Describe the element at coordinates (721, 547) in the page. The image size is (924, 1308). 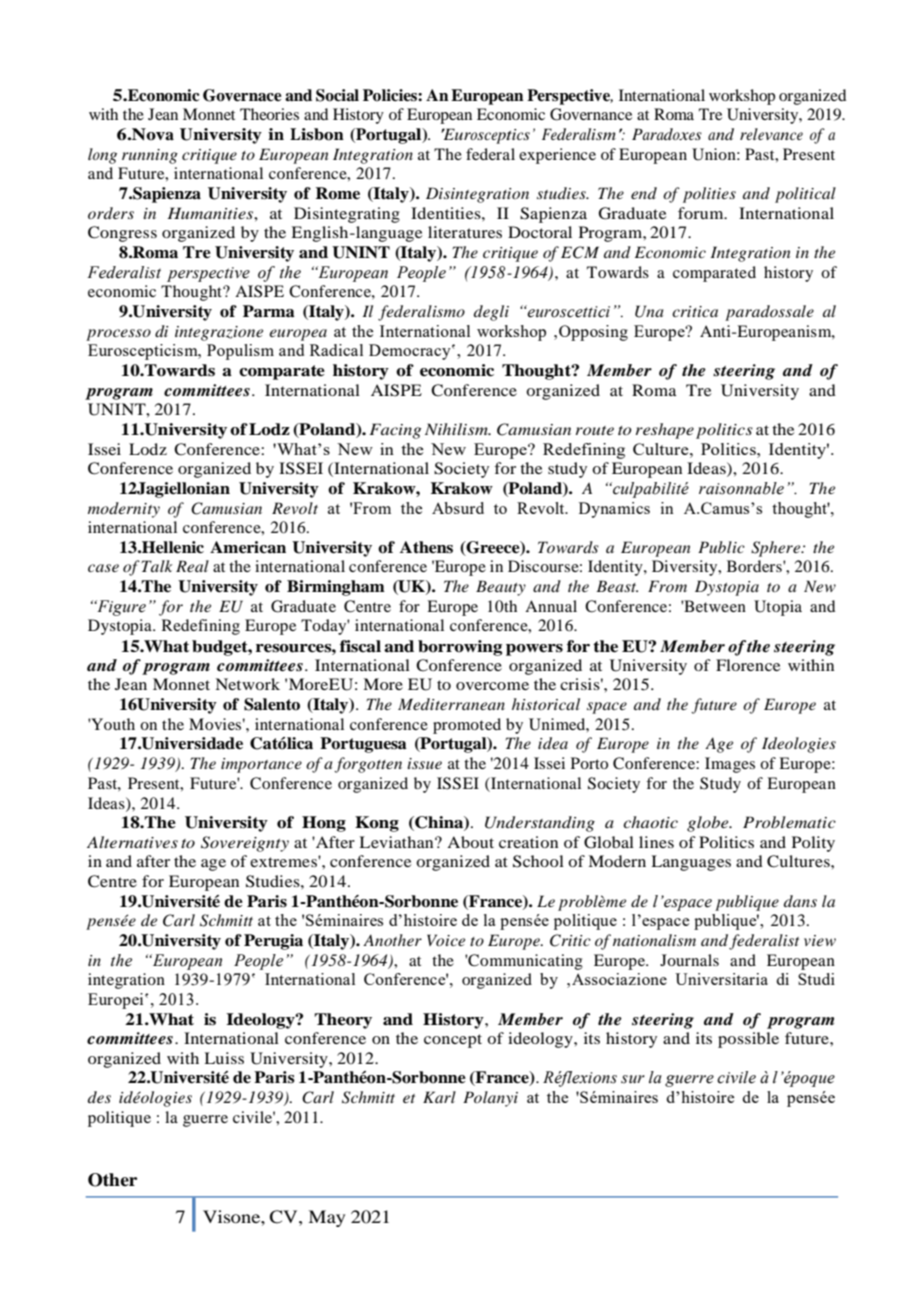
I see `Public` at that location.
